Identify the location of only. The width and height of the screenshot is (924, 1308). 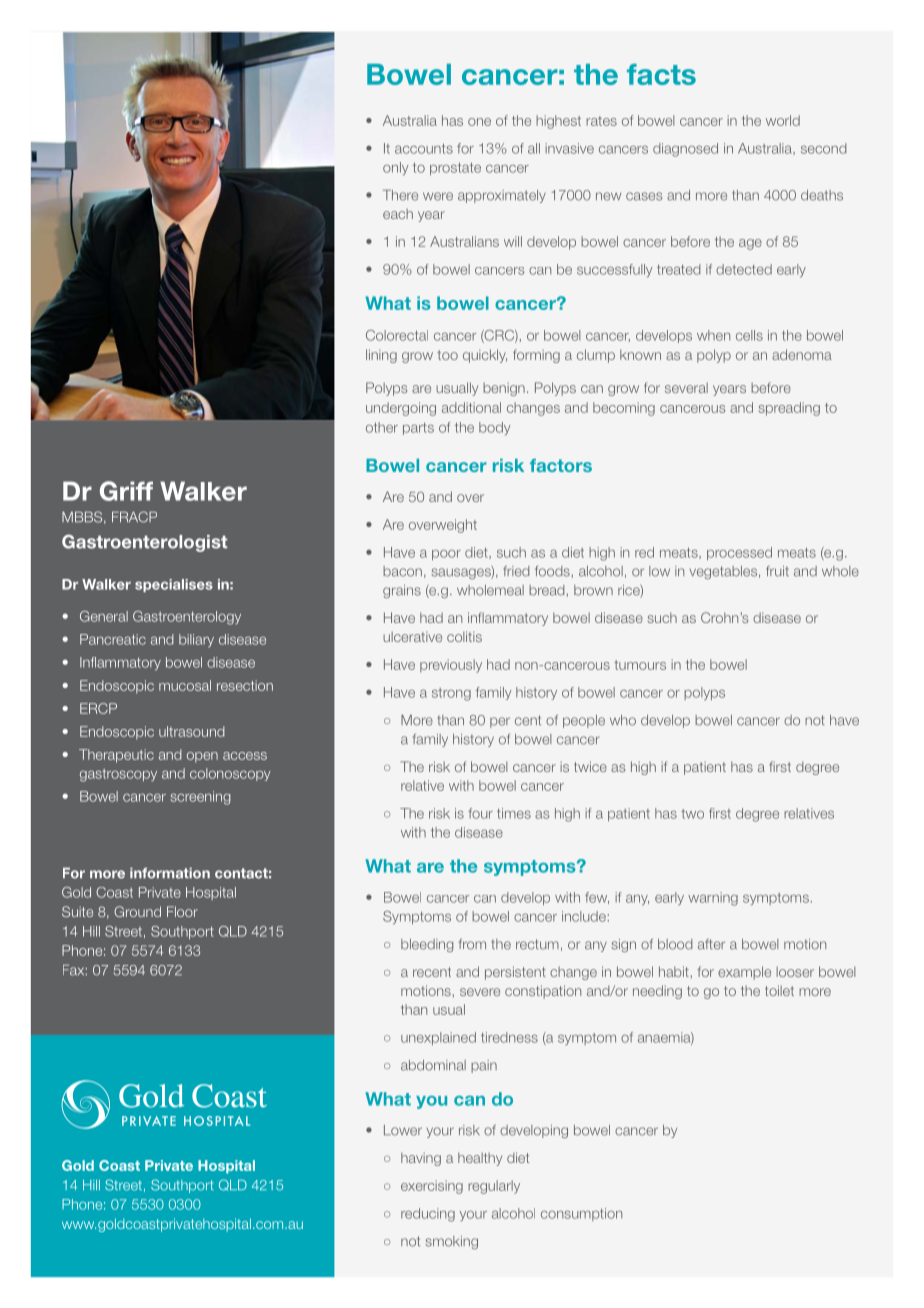
(395, 168).
